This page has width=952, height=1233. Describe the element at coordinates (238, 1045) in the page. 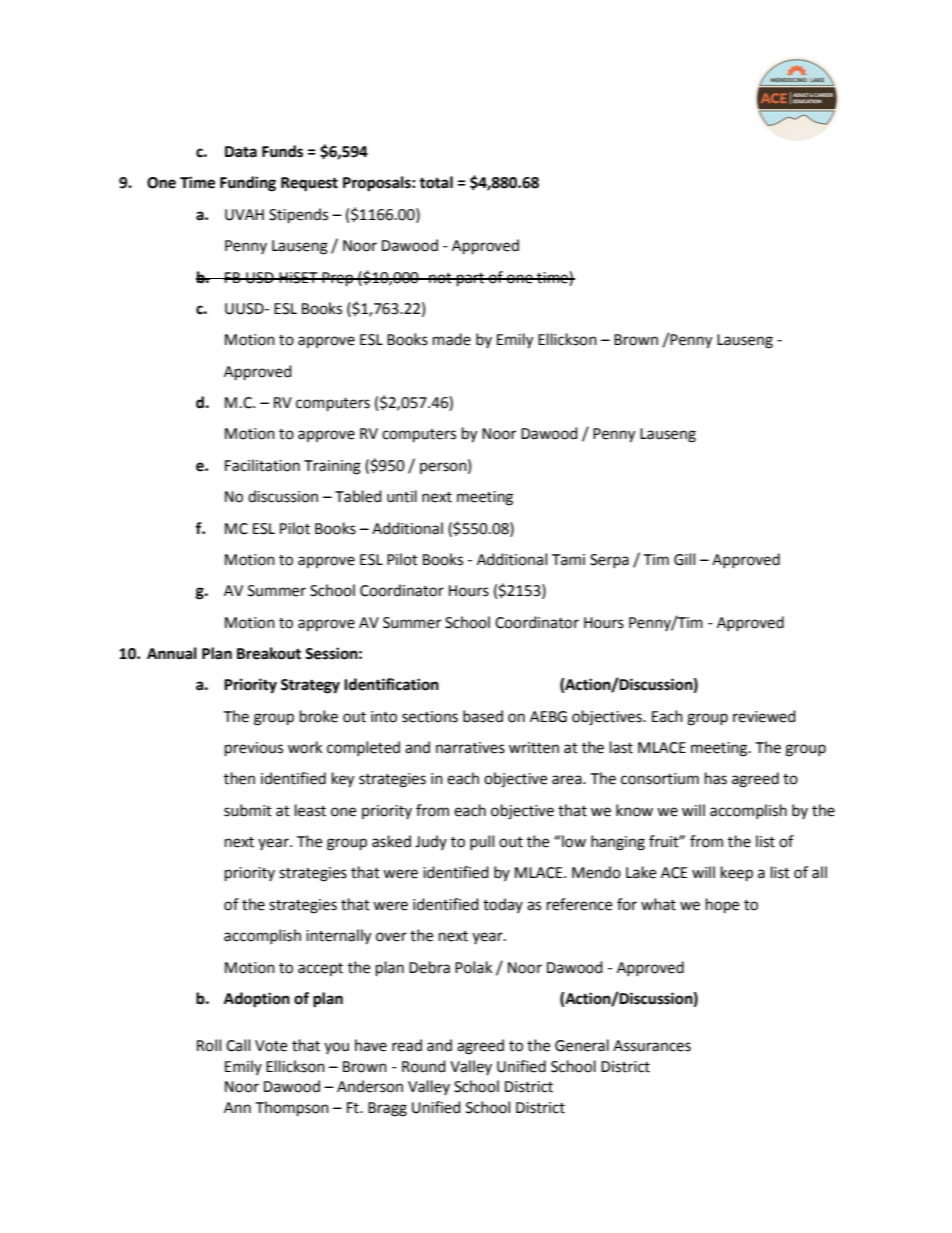

I see `Call` at that location.
